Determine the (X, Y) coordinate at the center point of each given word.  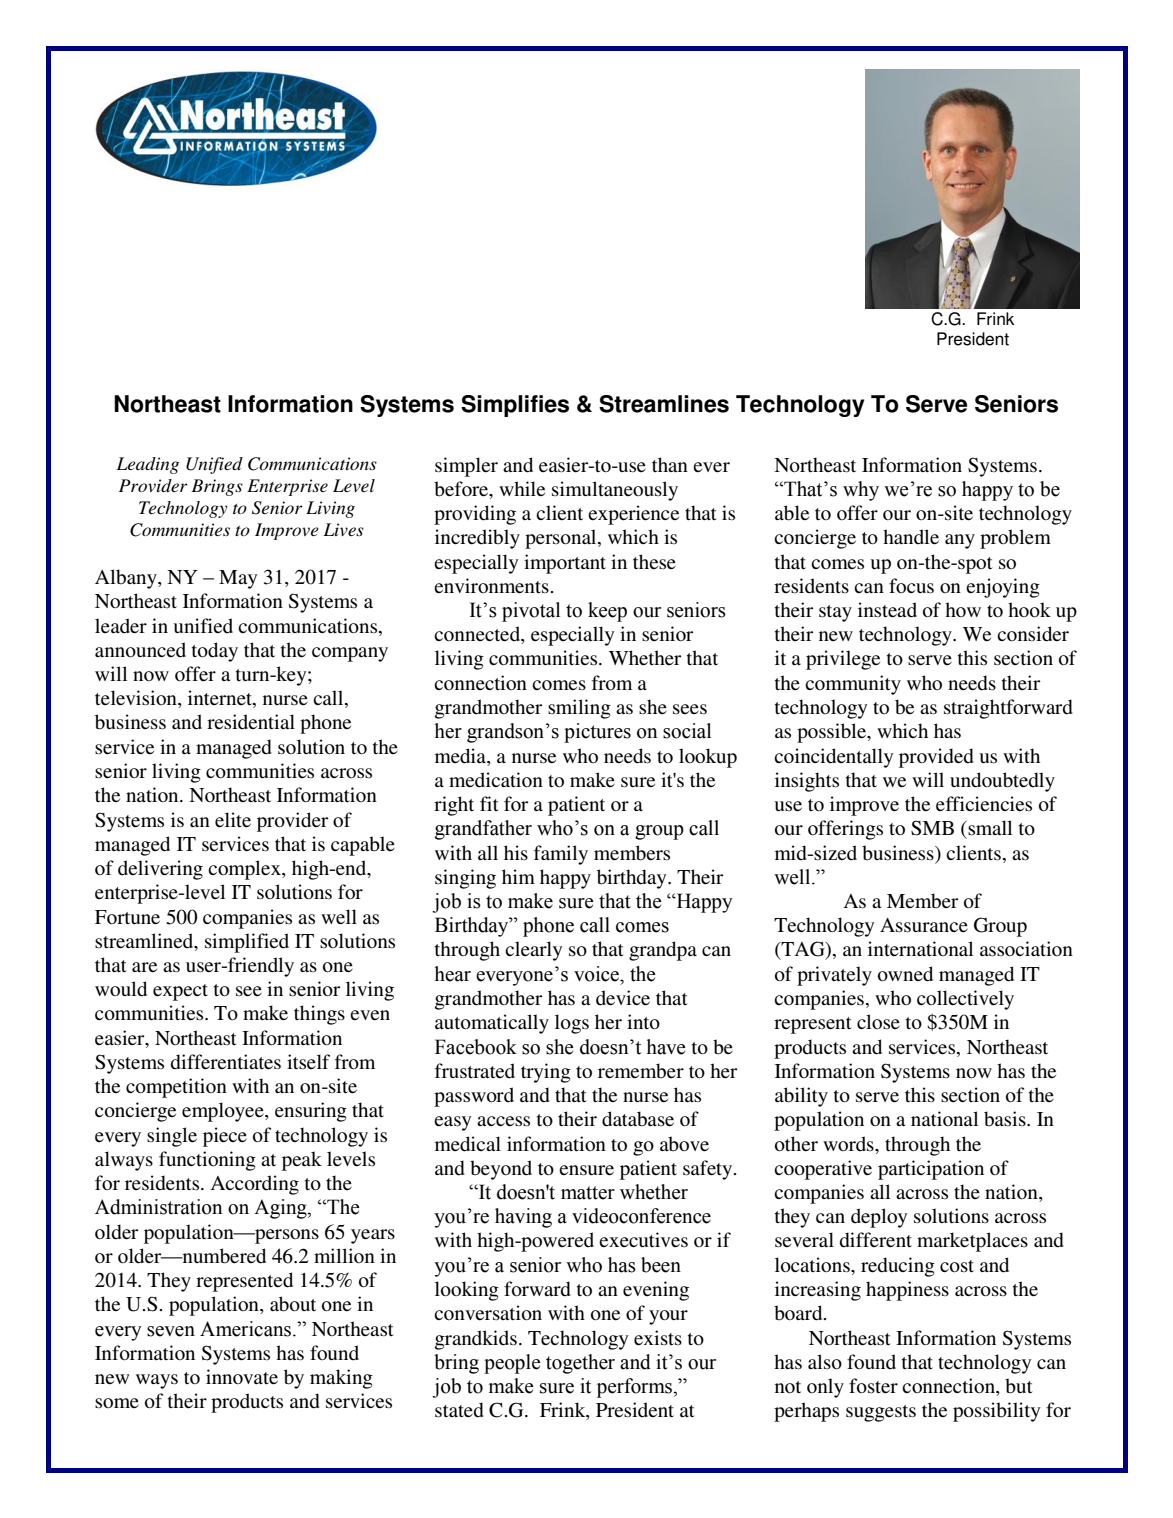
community (853, 685)
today (215, 652)
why (861, 491)
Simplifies (515, 406)
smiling (579, 709)
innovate (242, 1377)
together (580, 1364)
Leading (147, 465)
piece (225, 1137)
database (638, 1119)
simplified (247, 943)
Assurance (924, 925)
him (518, 876)
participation (931, 1170)
